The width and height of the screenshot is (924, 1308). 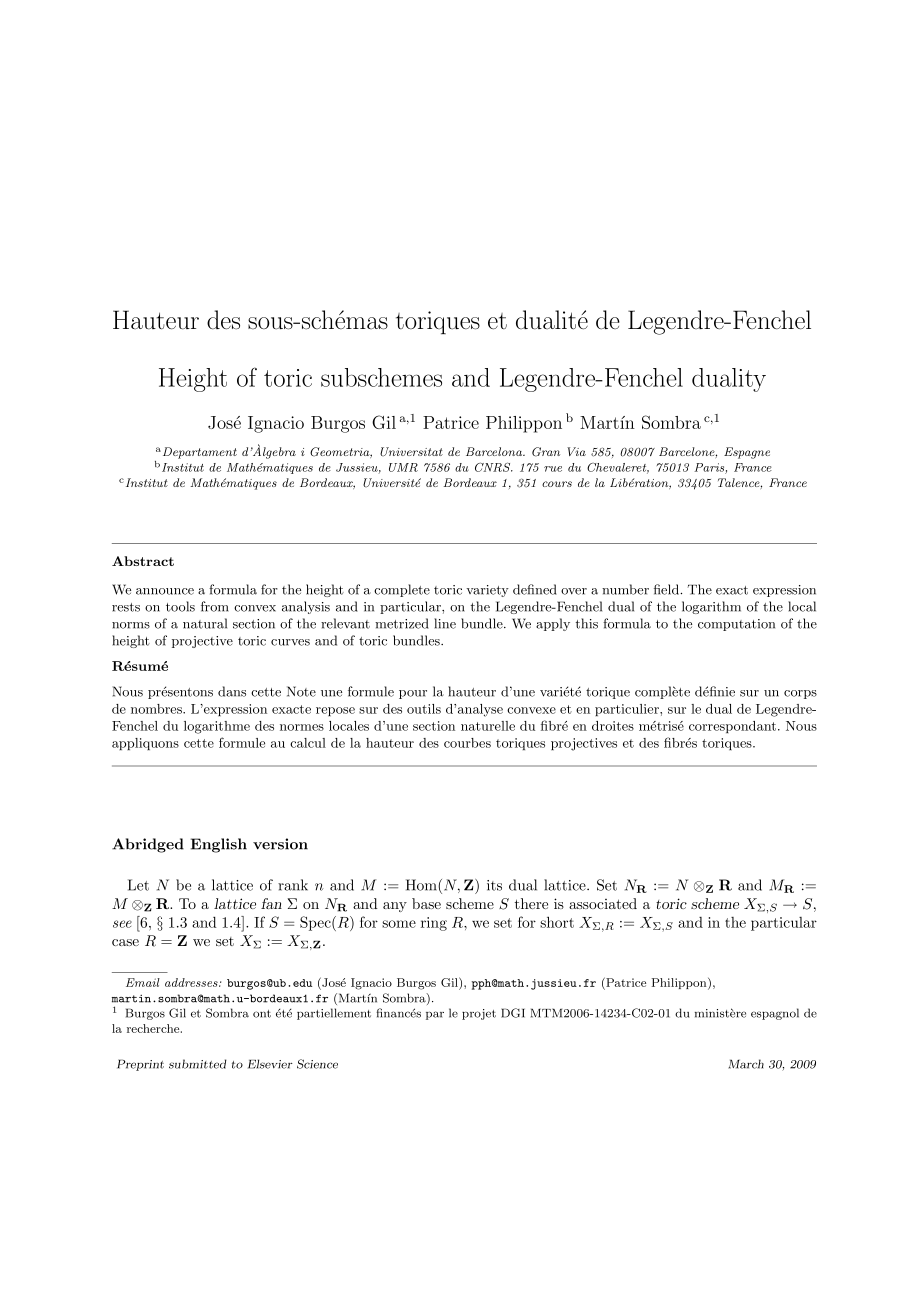 I want to click on Paris, so click(x=710, y=468).
